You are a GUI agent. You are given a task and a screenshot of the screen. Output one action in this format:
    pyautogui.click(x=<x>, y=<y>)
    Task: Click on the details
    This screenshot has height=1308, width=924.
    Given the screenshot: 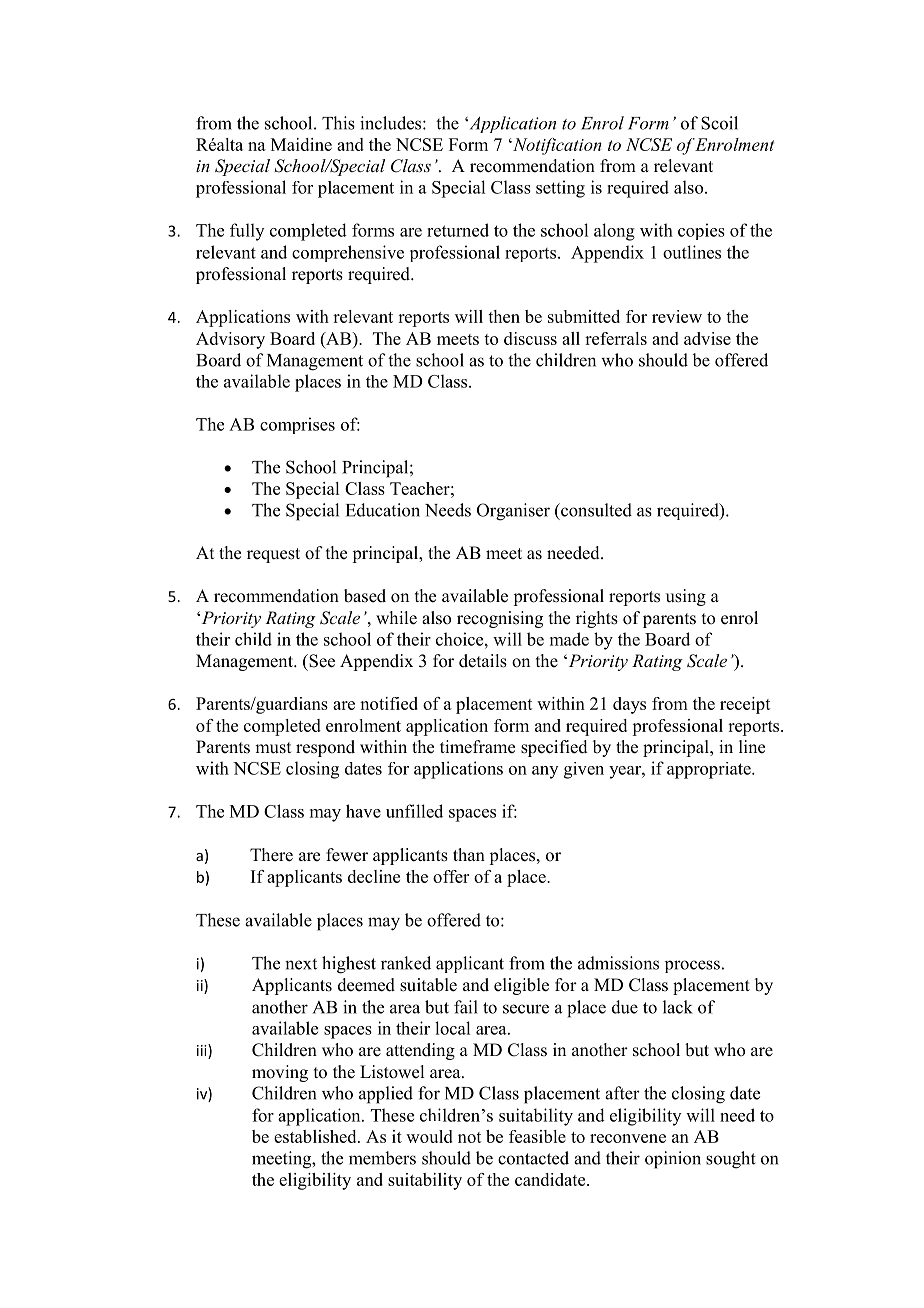 What is the action you would take?
    pyautogui.click(x=483, y=661)
